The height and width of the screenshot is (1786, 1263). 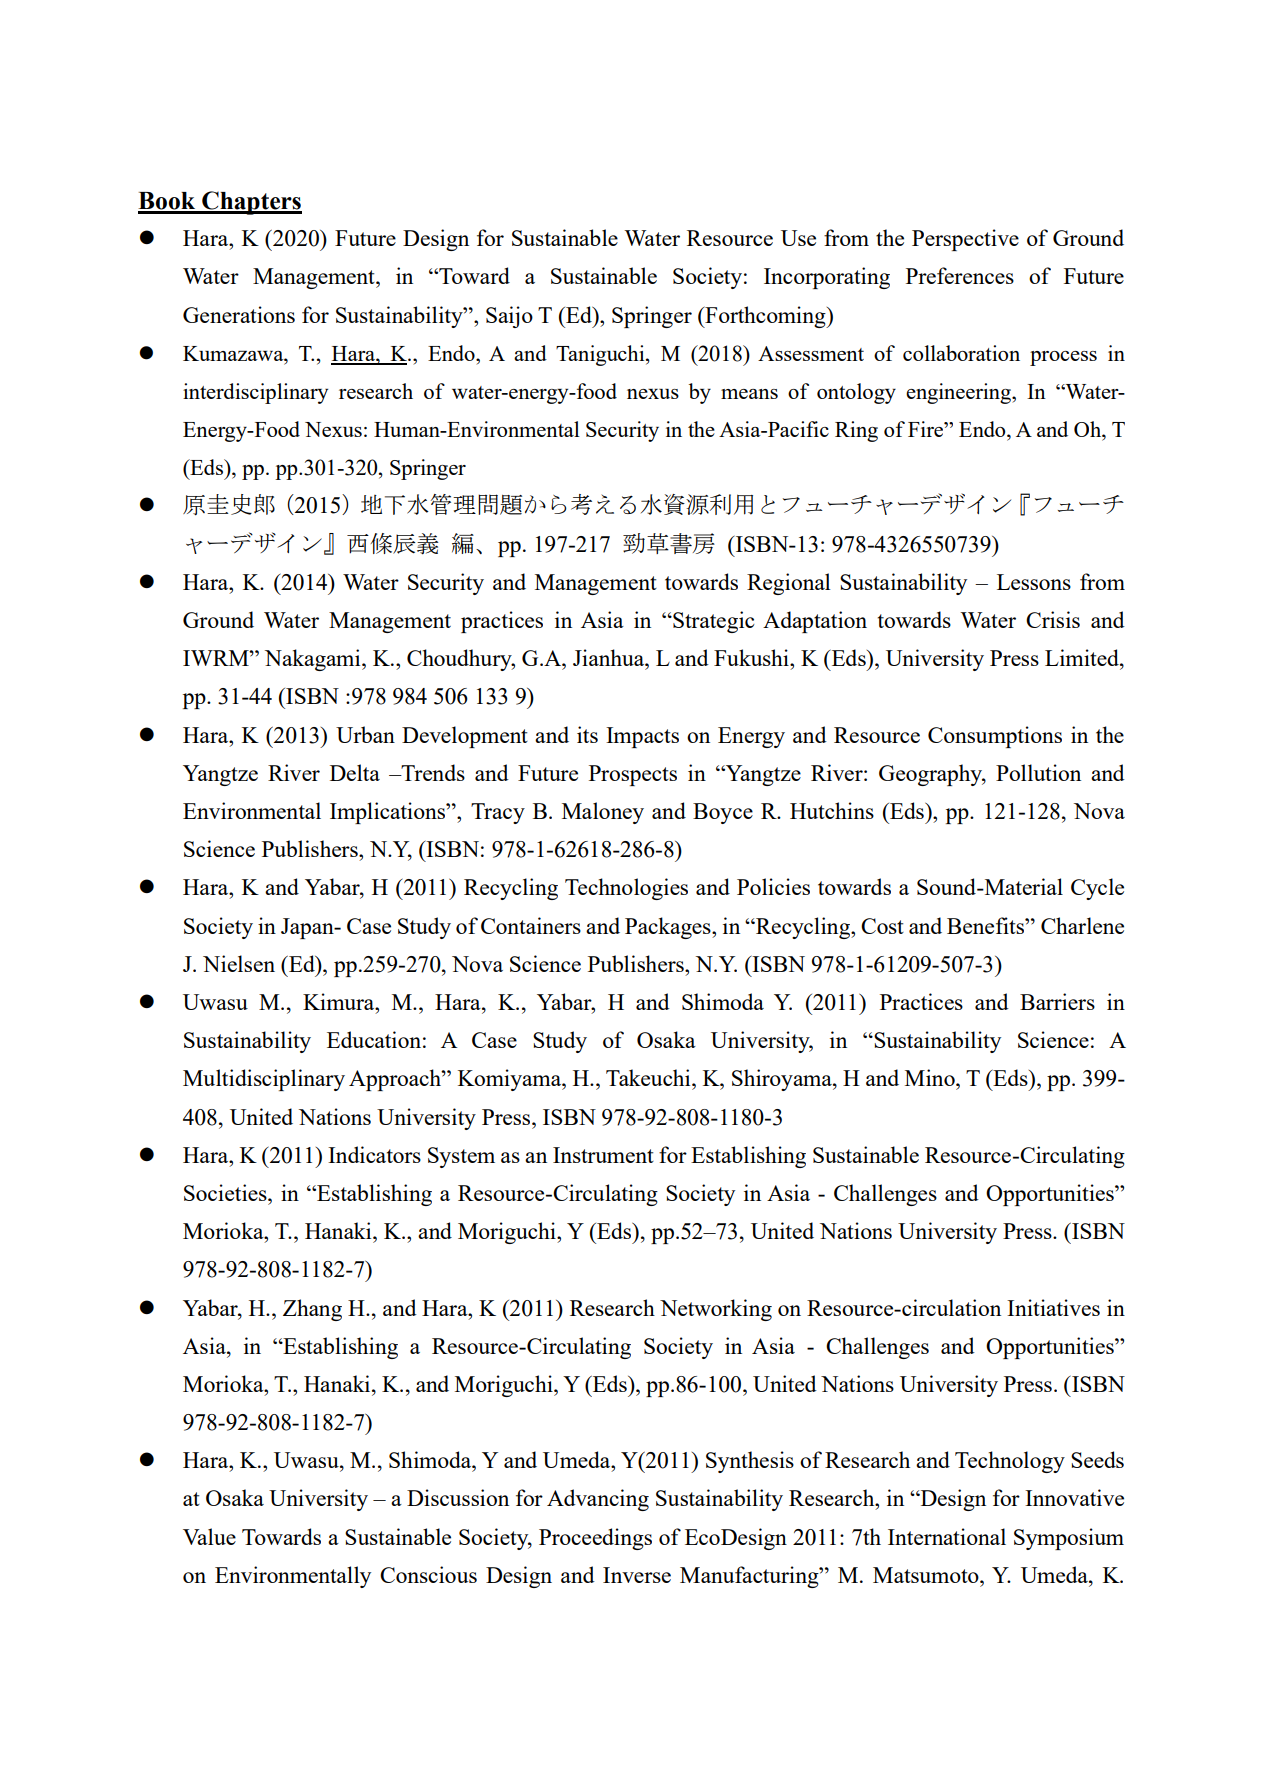 I want to click on International, so click(x=947, y=1536).
